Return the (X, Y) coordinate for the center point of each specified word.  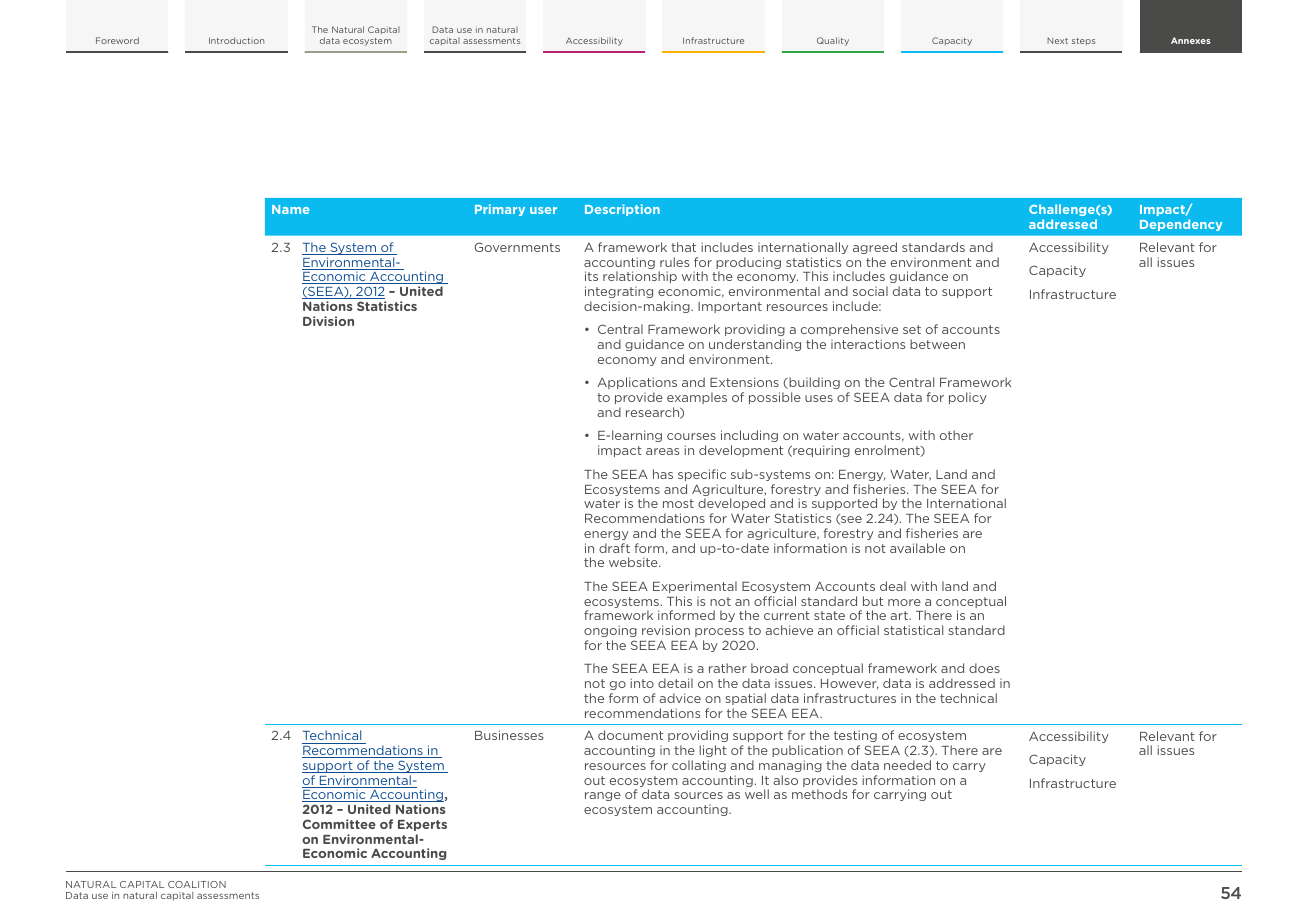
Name (291, 209)
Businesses (509, 735)
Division (328, 321)
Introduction (236, 40)
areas (662, 451)
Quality (833, 41)
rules (674, 262)
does (984, 668)
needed (907, 765)
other (956, 435)
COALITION (197, 884)
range (603, 796)
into (642, 683)
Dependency (1181, 225)
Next (1057, 40)
